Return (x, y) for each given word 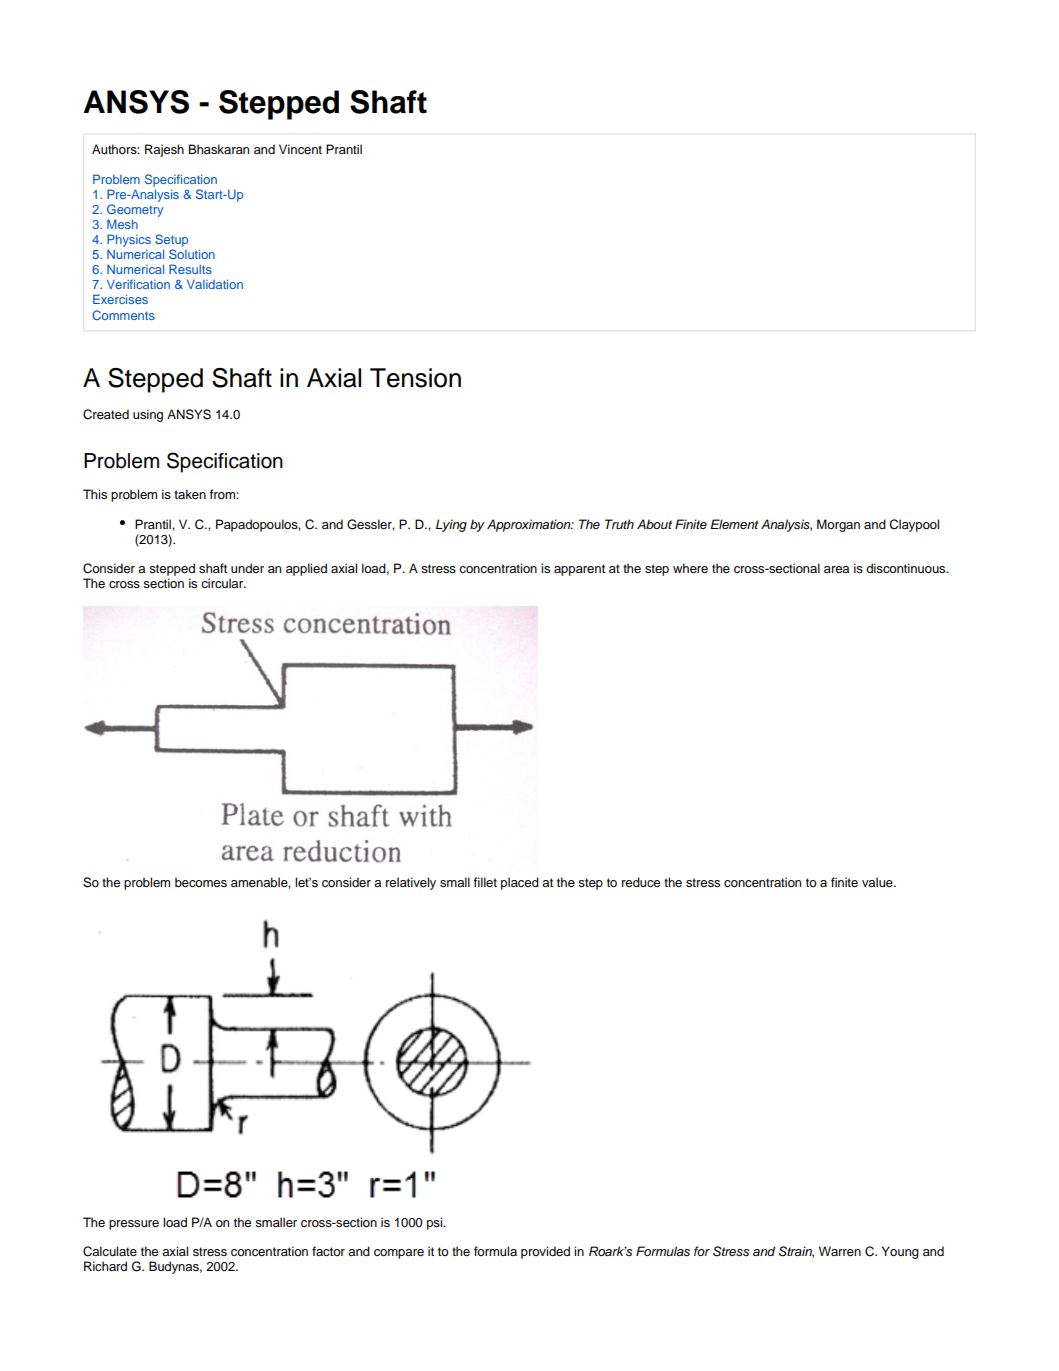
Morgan (838, 525)
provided (545, 1252)
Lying (451, 525)
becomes (201, 882)
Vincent (300, 149)
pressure (134, 1225)
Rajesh (164, 150)
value (878, 882)
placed (520, 883)
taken (190, 494)
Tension (415, 378)
